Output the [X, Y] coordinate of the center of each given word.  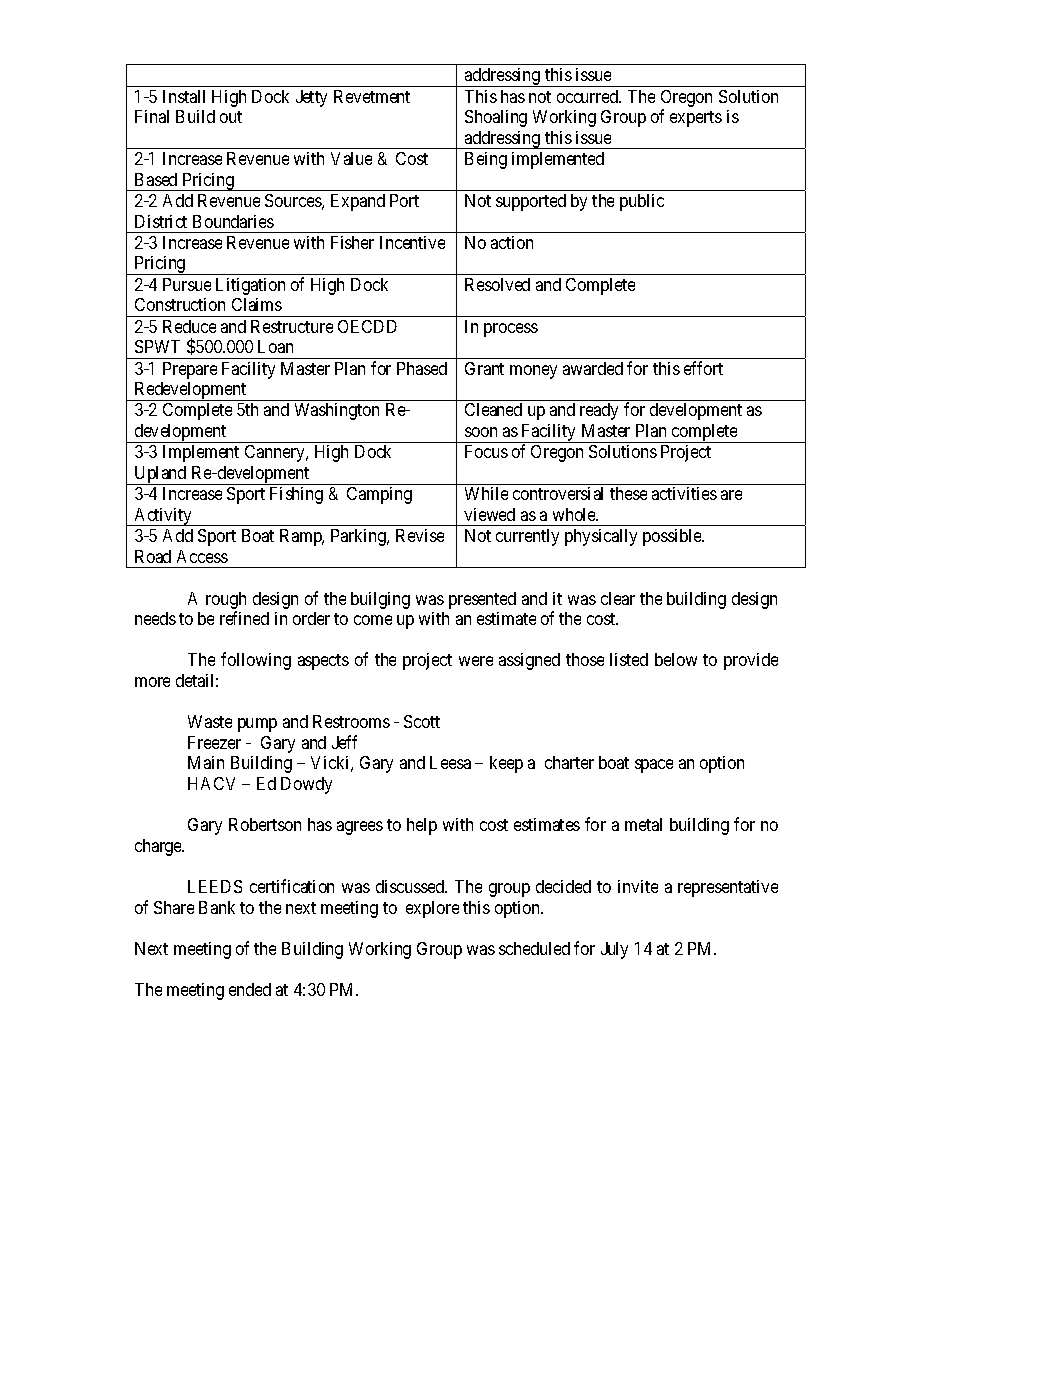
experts [696, 119]
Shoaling [496, 118]
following [256, 661]
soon [481, 432]
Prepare [190, 370]
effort [703, 368]
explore [432, 909]
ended [250, 989]
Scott [422, 721]
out [231, 117]
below [676, 659]
